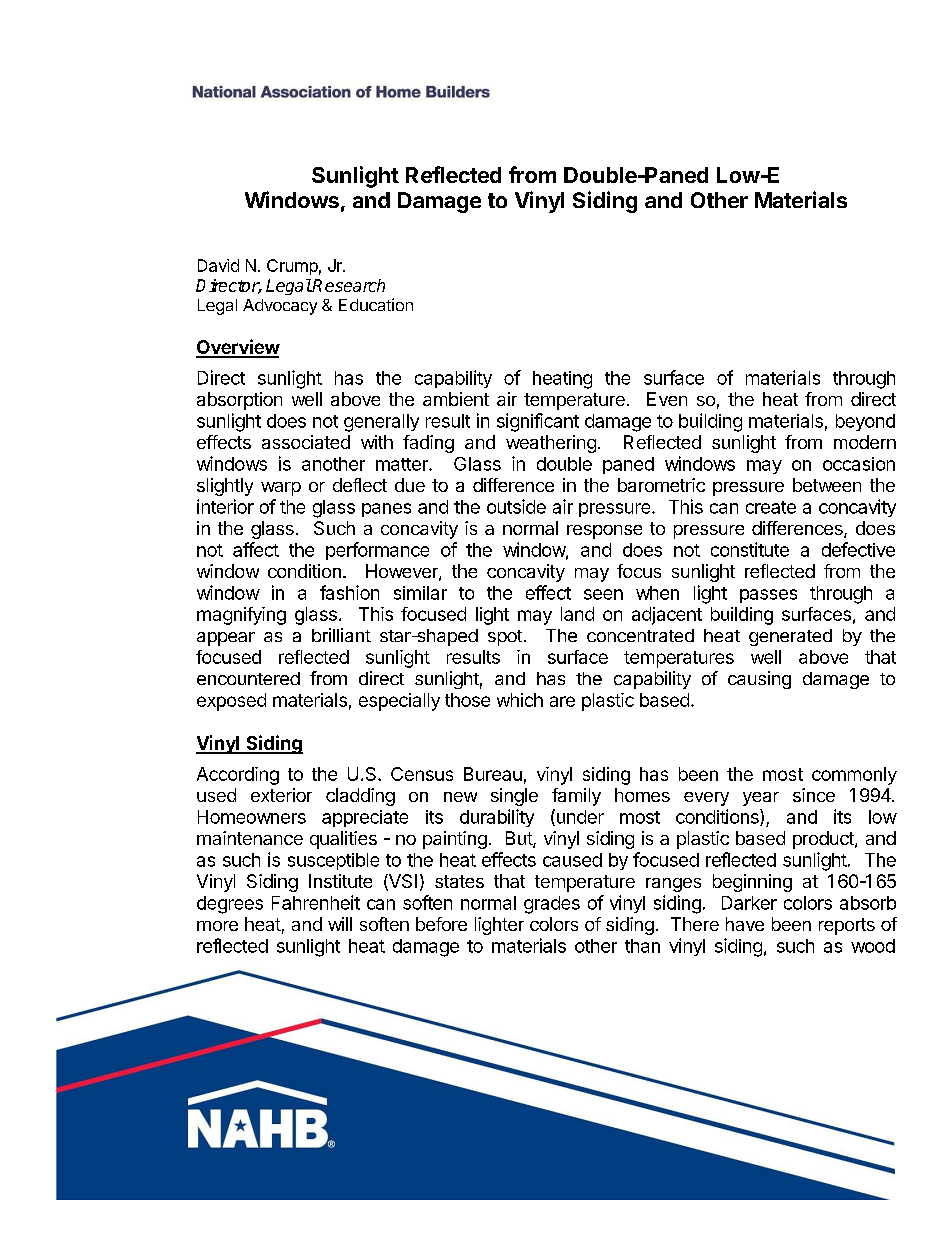 The height and width of the screenshot is (1233, 952). What do you see at coordinates (745, 924) in the screenshot?
I see `have` at bounding box center [745, 924].
